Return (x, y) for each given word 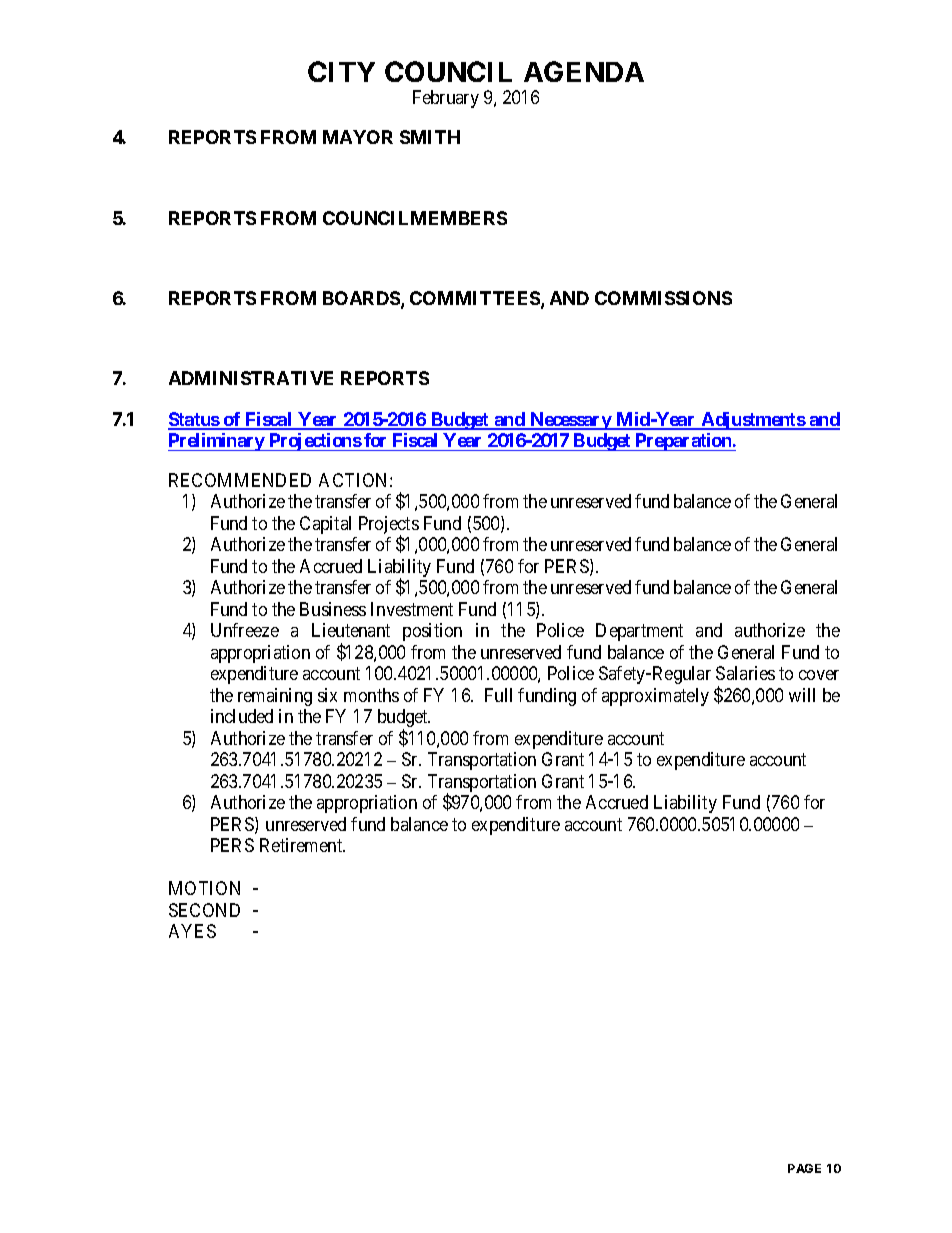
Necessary (570, 421)
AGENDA (584, 71)
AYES (192, 931)
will (802, 695)
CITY (341, 71)
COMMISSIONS (663, 298)
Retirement (302, 845)
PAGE (804, 1168)
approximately (655, 697)
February (446, 99)
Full (498, 695)
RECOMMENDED (240, 480)
